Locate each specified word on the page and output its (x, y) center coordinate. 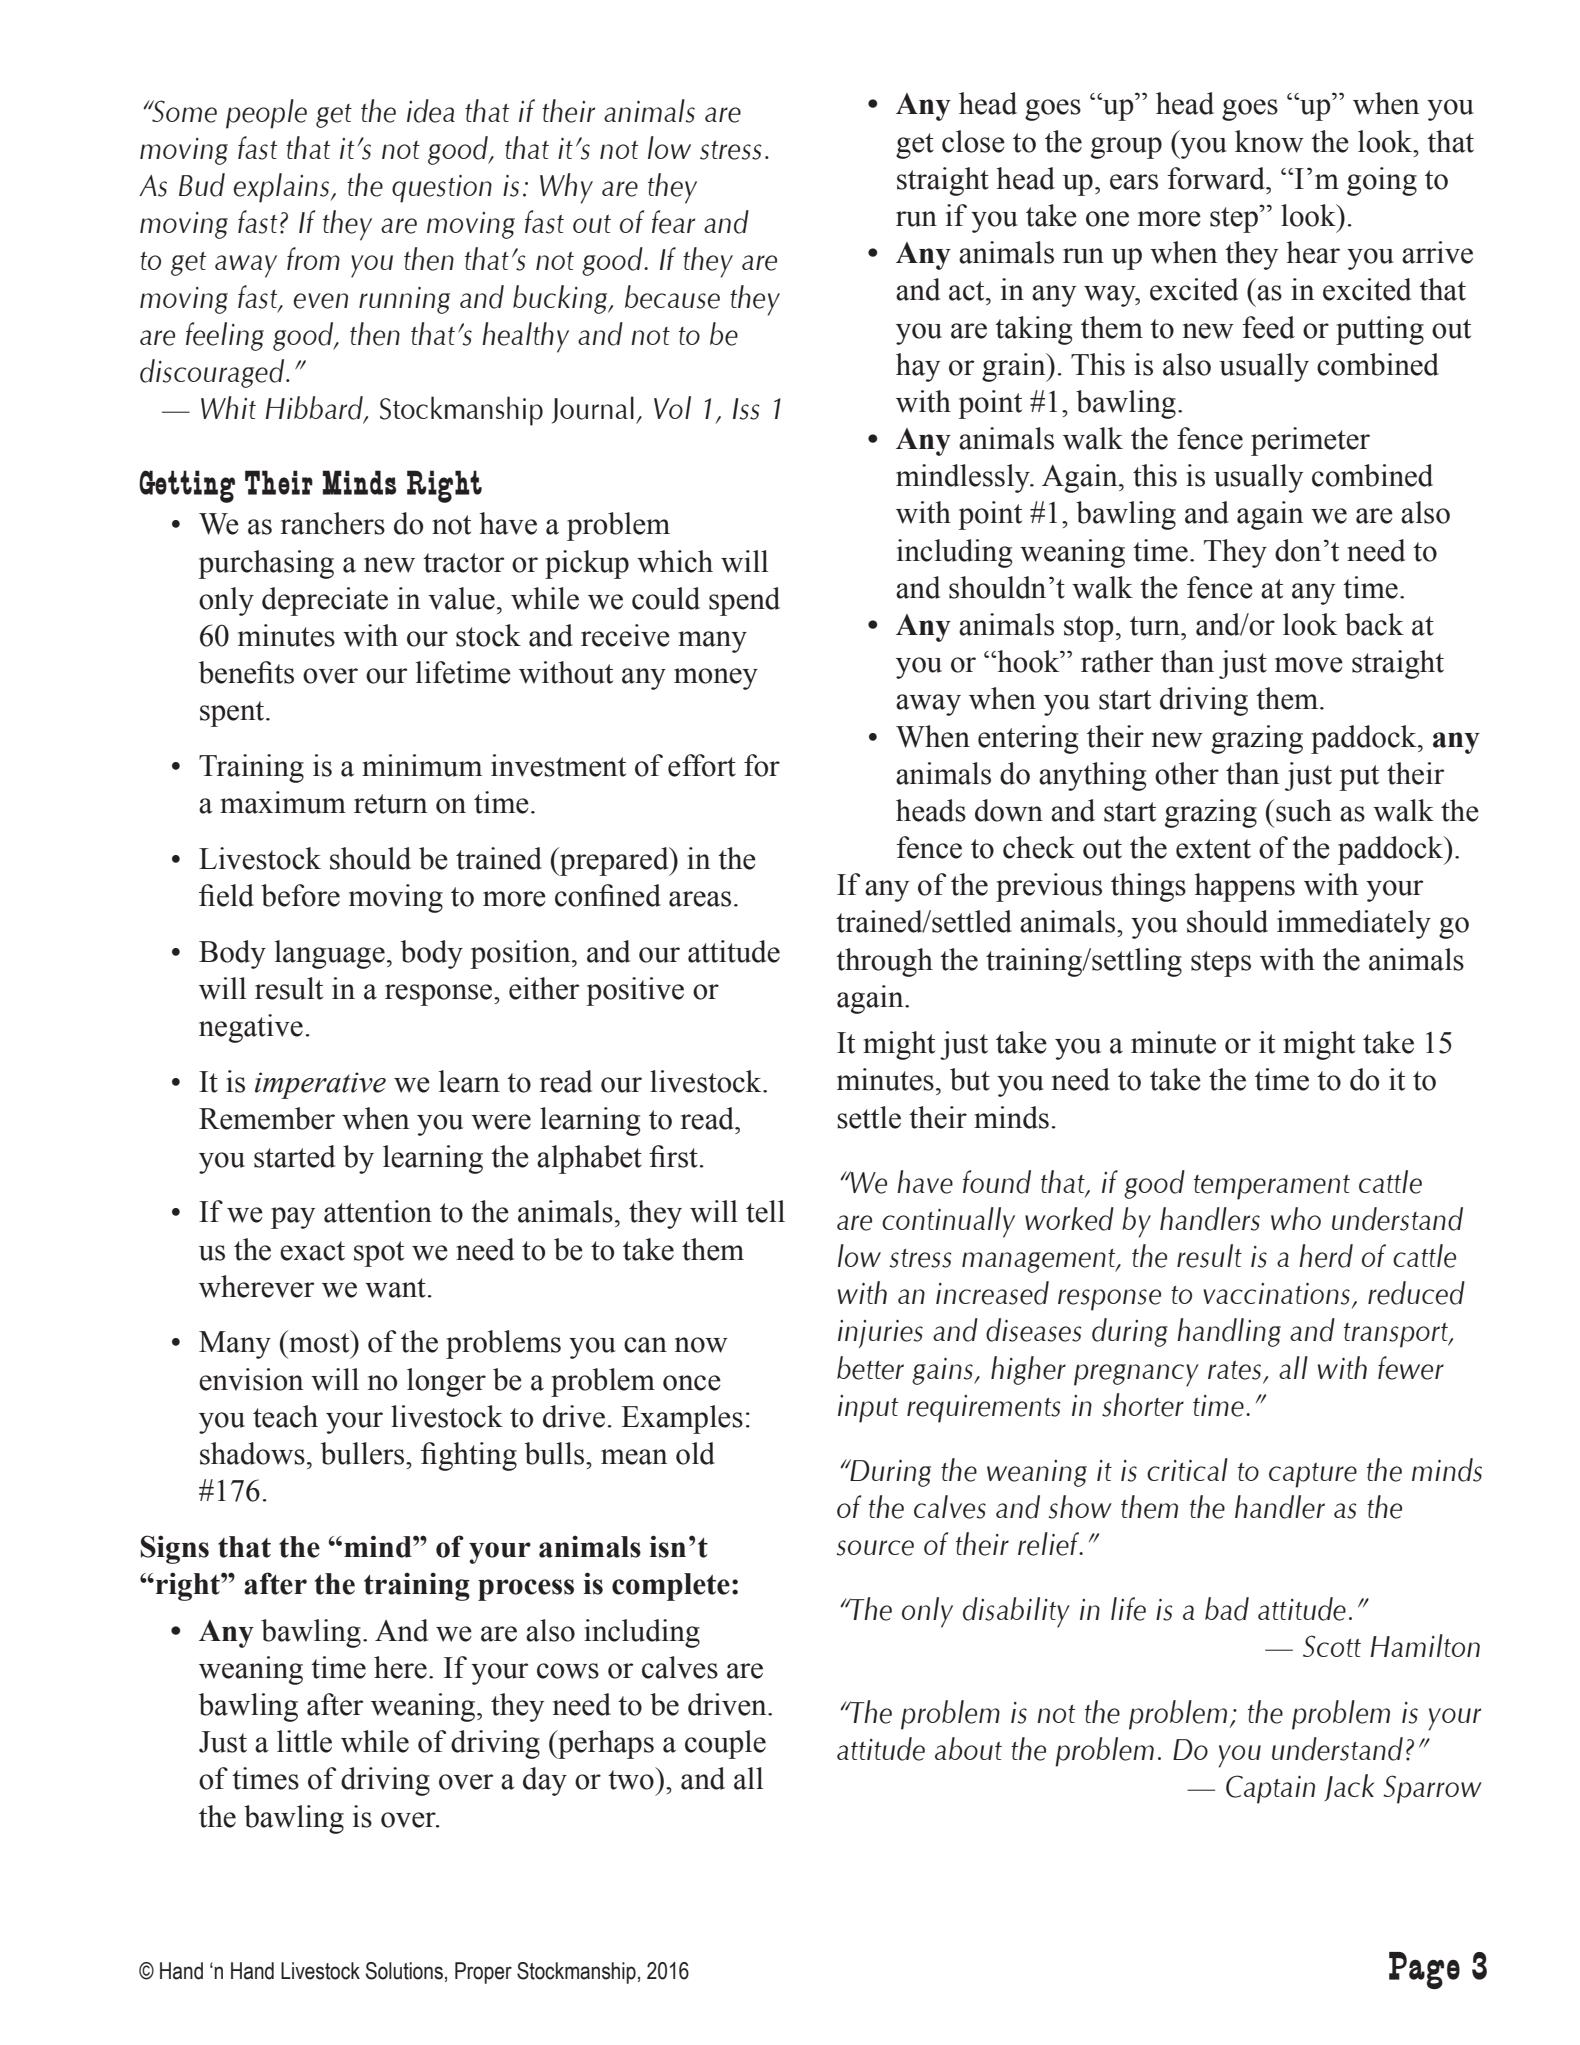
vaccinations (1276, 1294)
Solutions (404, 1971)
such (1304, 810)
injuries (880, 1334)
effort (702, 765)
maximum (283, 802)
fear (673, 222)
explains (281, 188)
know (1269, 141)
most (319, 1343)
